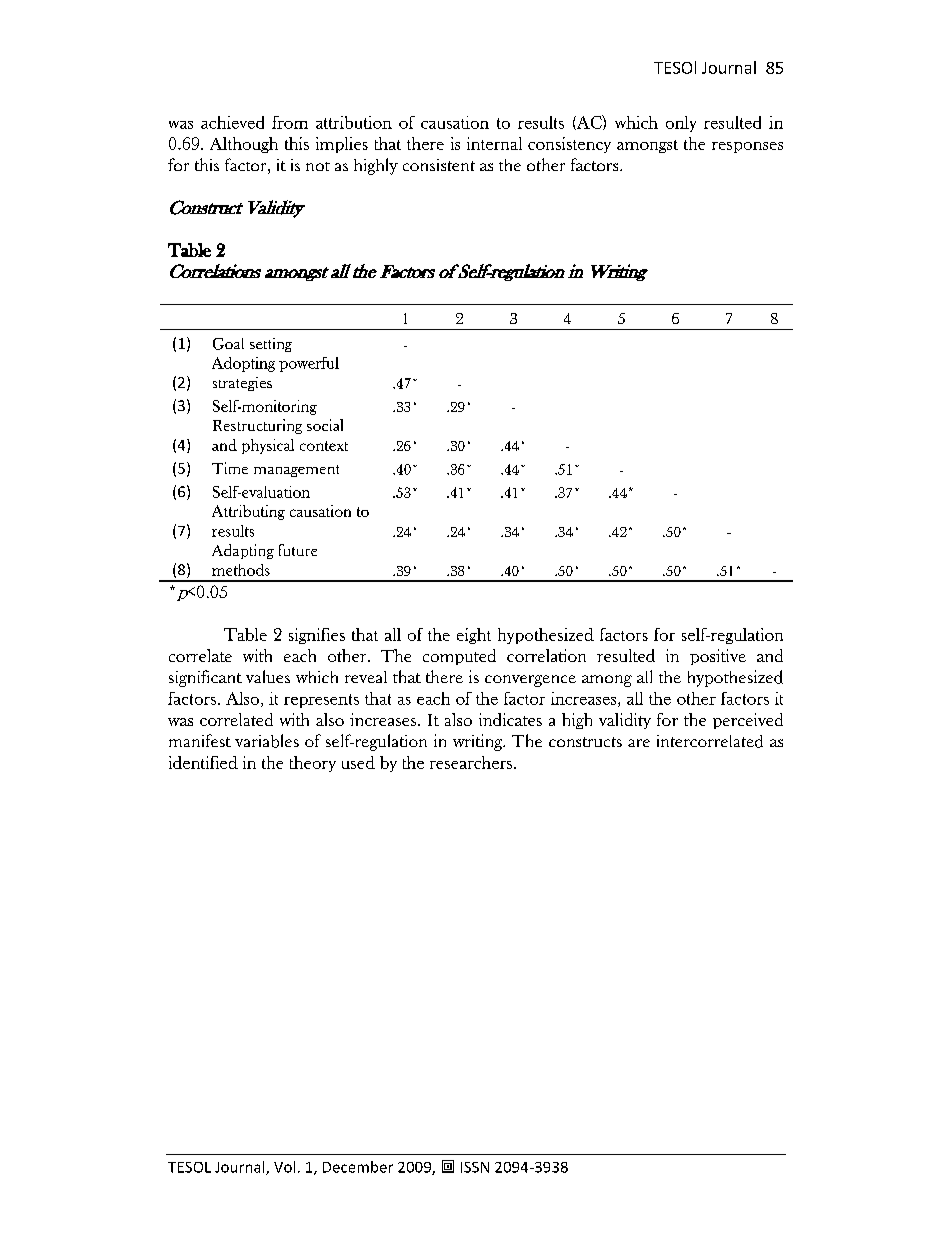  What do you see at coordinates (747, 147) in the page?
I see `responses` at bounding box center [747, 147].
